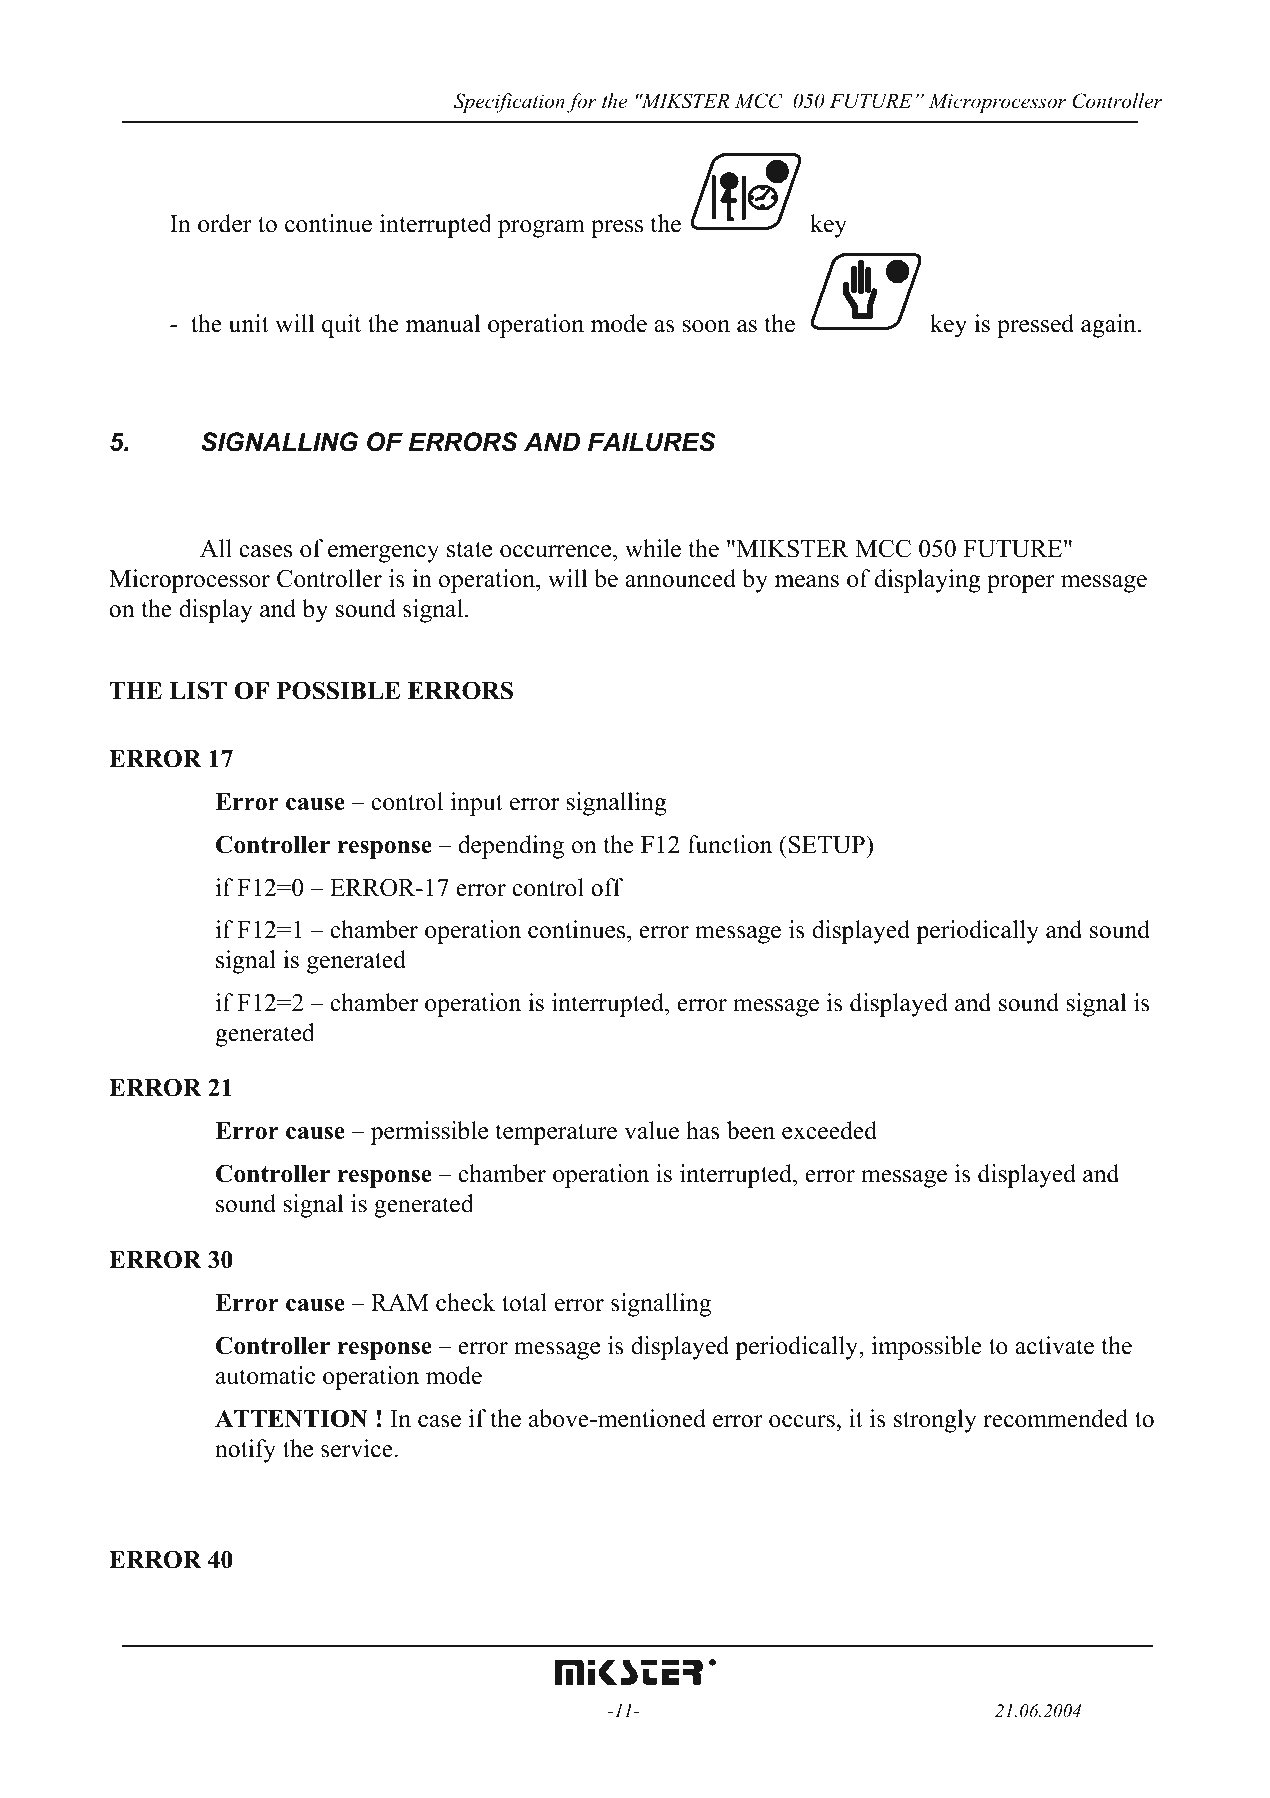 The image size is (1270, 1798). What do you see at coordinates (829, 1130) in the document?
I see `exceeded` at bounding box center [829, 1130].
